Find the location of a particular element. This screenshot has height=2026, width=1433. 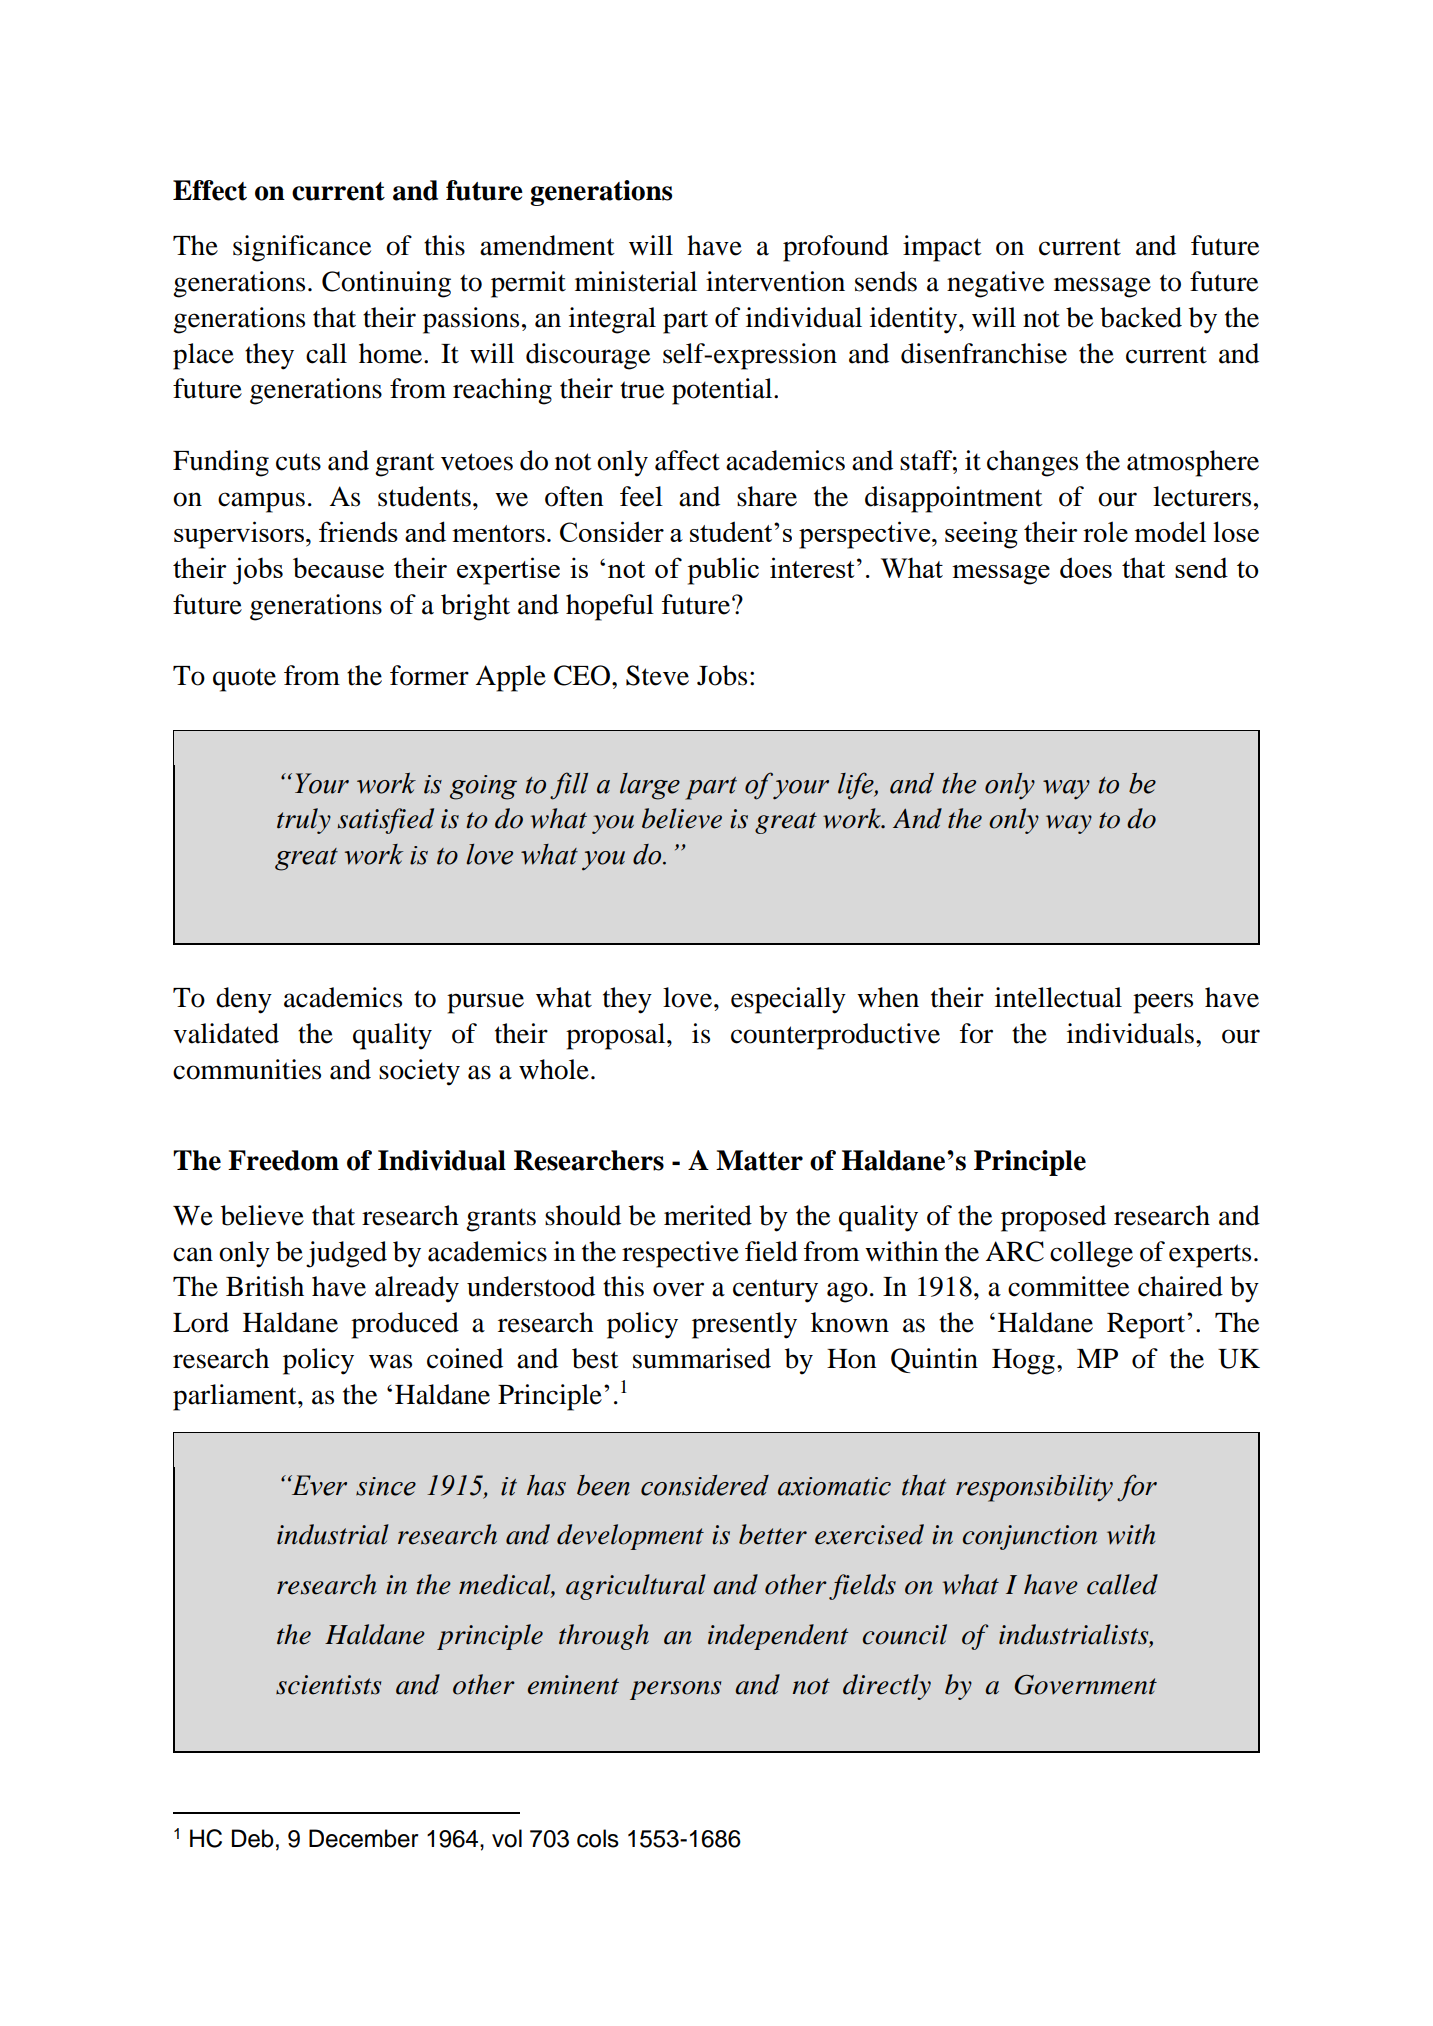

peers is located at coordinates (1163, 1003).
